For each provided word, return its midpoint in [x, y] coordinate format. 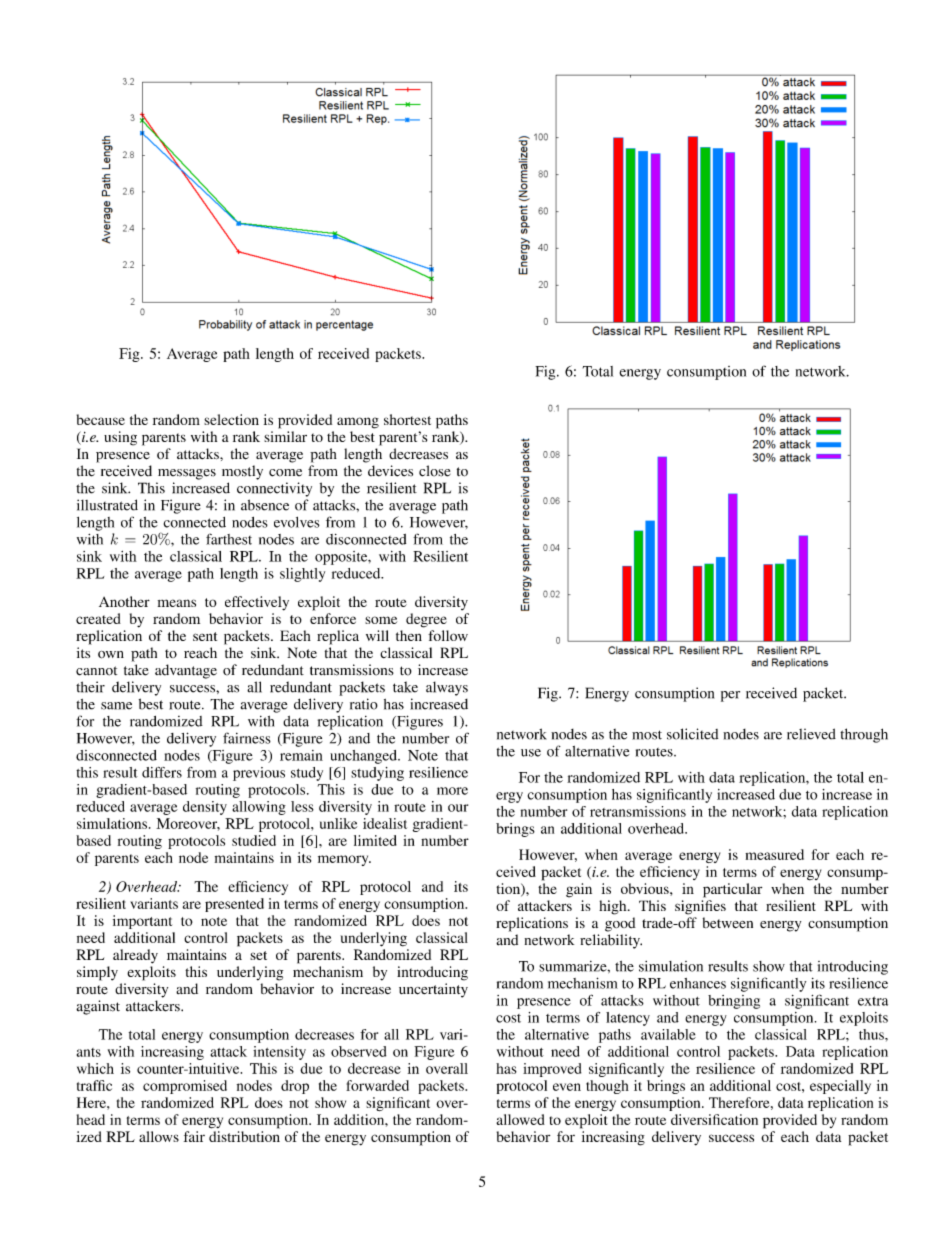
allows [159, 1136]
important [142, 922]
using [120, 438]
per [730, 696]
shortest [407, 419]
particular [732, 890]
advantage [186, 671]
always [447, 688]
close [435, 471]
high [614, 907]
